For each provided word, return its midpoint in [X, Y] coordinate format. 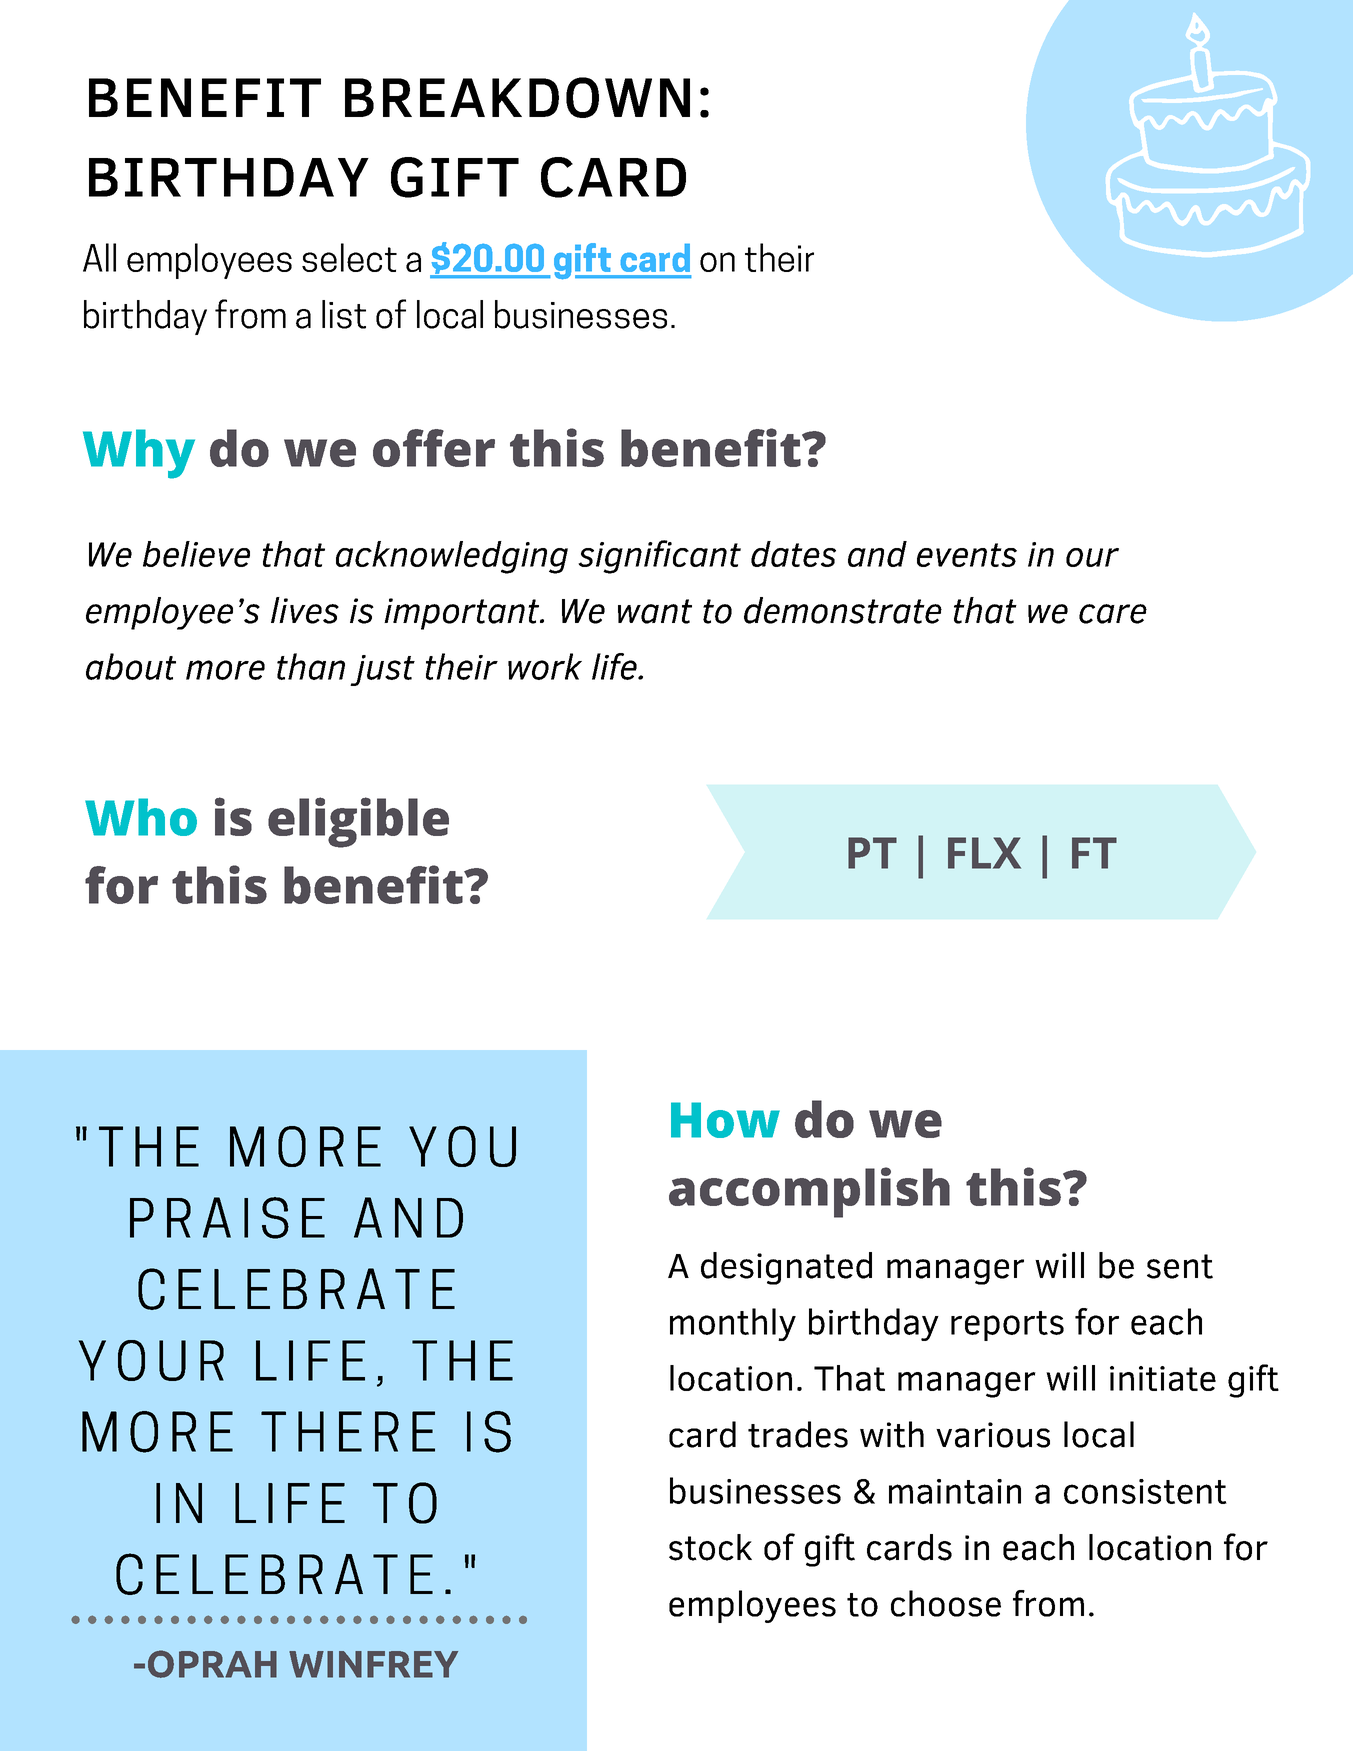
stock [710, 1547]
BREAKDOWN [517, 97]
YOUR [151, 1360]
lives [305, 610]
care [1113, 614]
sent [1180, 1266]
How [725, 1120]
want [655, 611]
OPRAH [212, 1664]
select [349, 257]
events [967, 555]
